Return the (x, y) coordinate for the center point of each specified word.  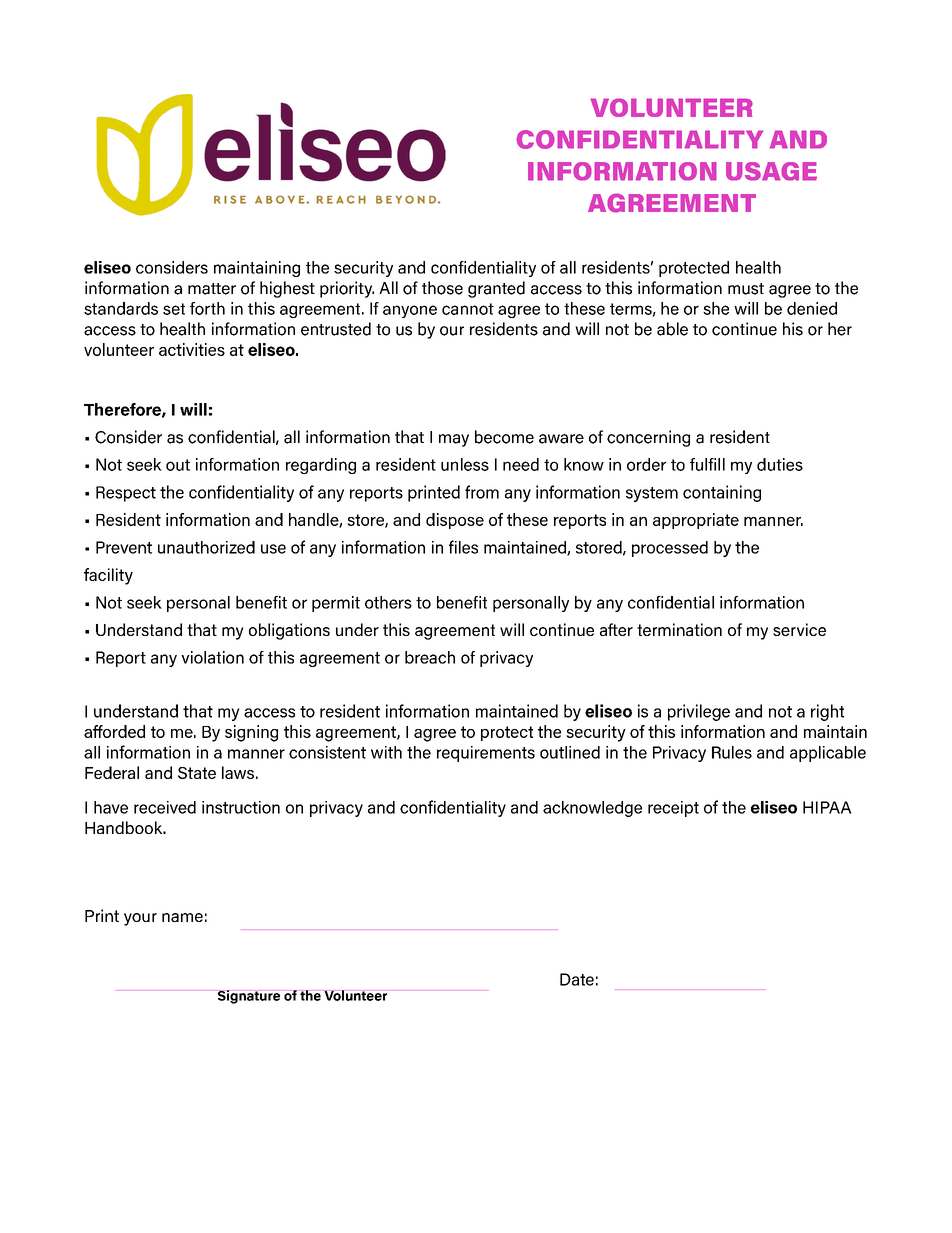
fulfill (707, 464)
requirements (486, 754)
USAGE (771, 171)
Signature (249, 997)
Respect (126, 494)
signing (251, 733)
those (442, 288)
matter (212, 289)
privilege (699, 712)
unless (465, 464)
